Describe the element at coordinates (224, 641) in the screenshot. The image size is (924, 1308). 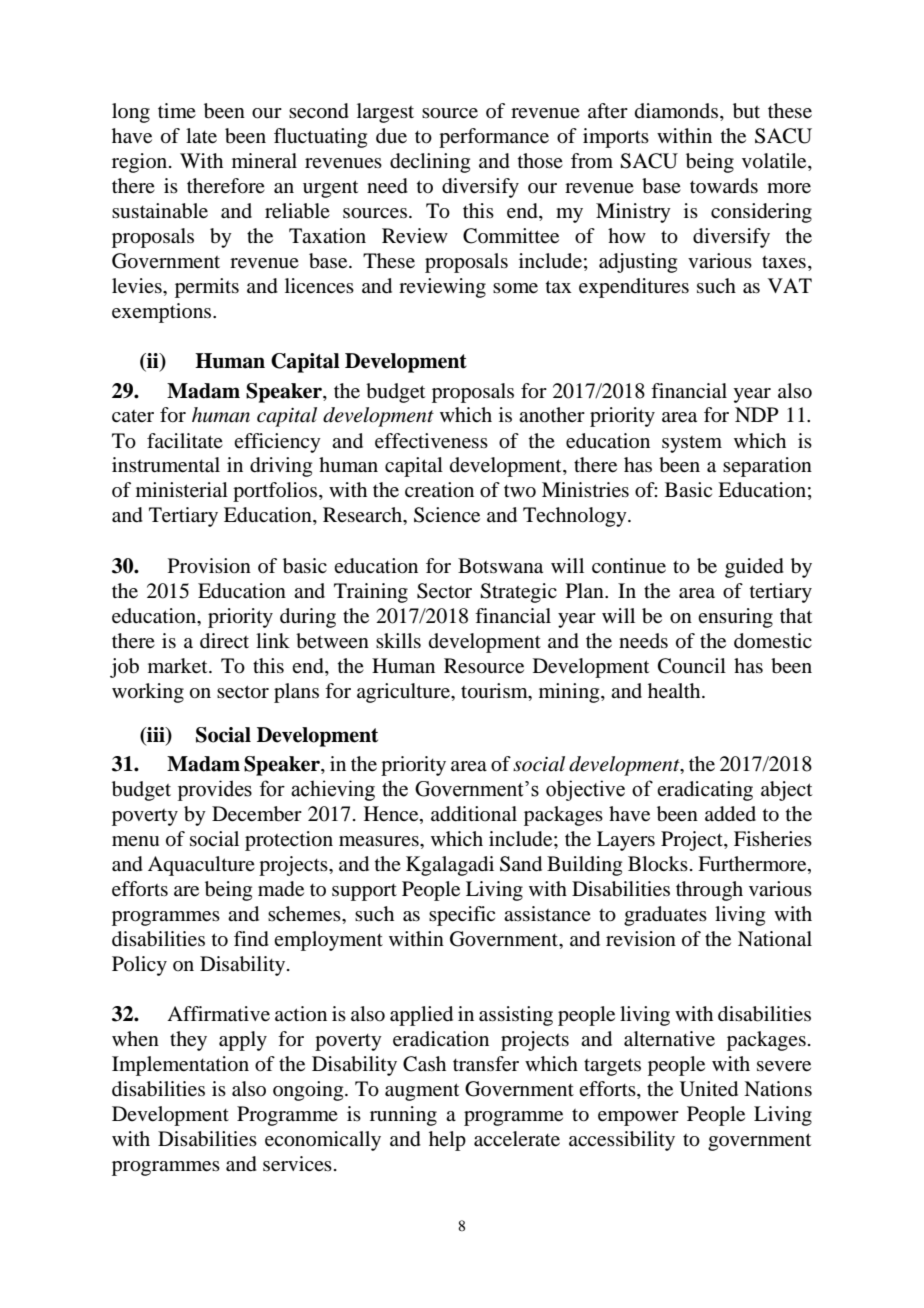
I see `direct` at that location.
